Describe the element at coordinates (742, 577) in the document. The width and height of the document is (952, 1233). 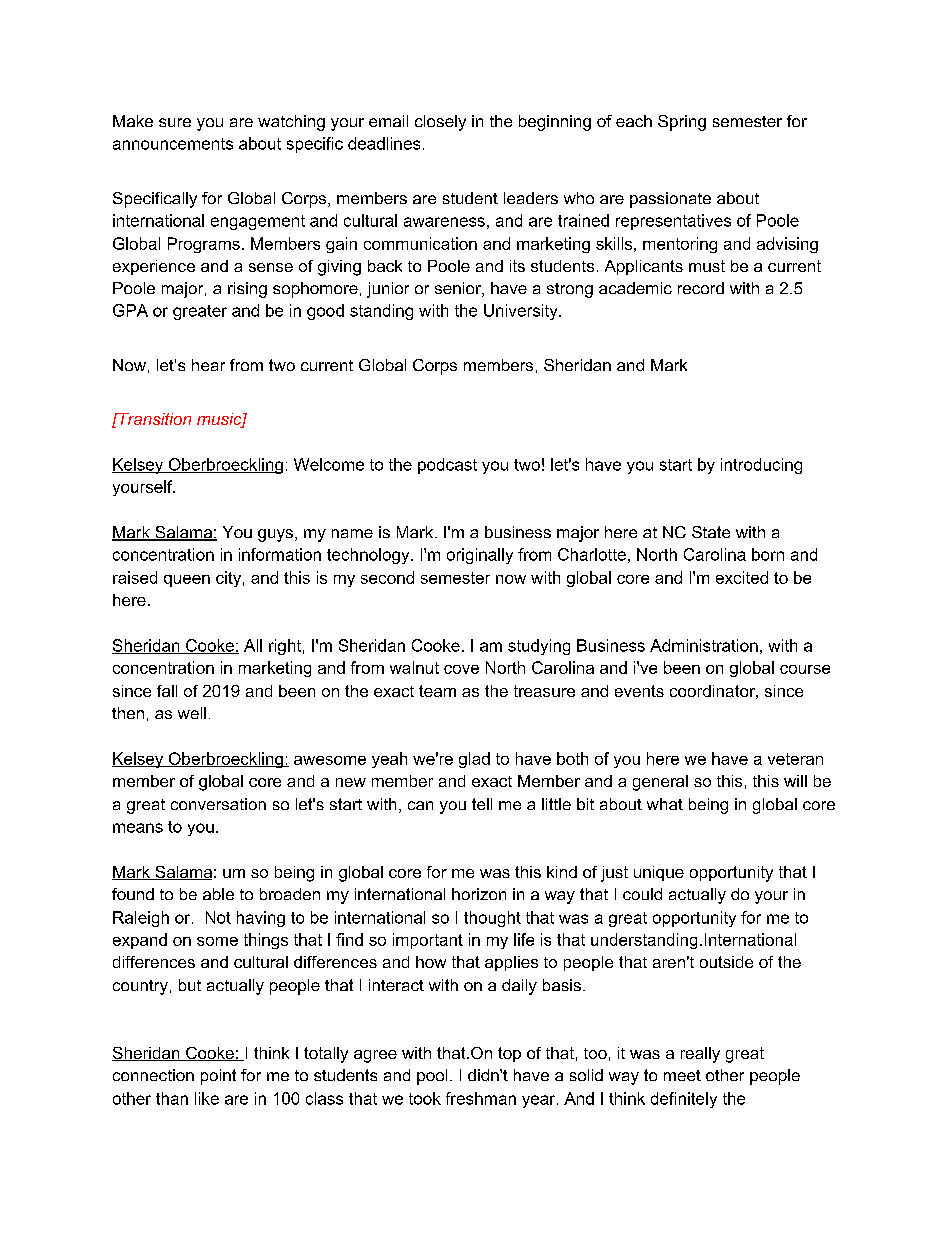
I see `excited` at that location.
